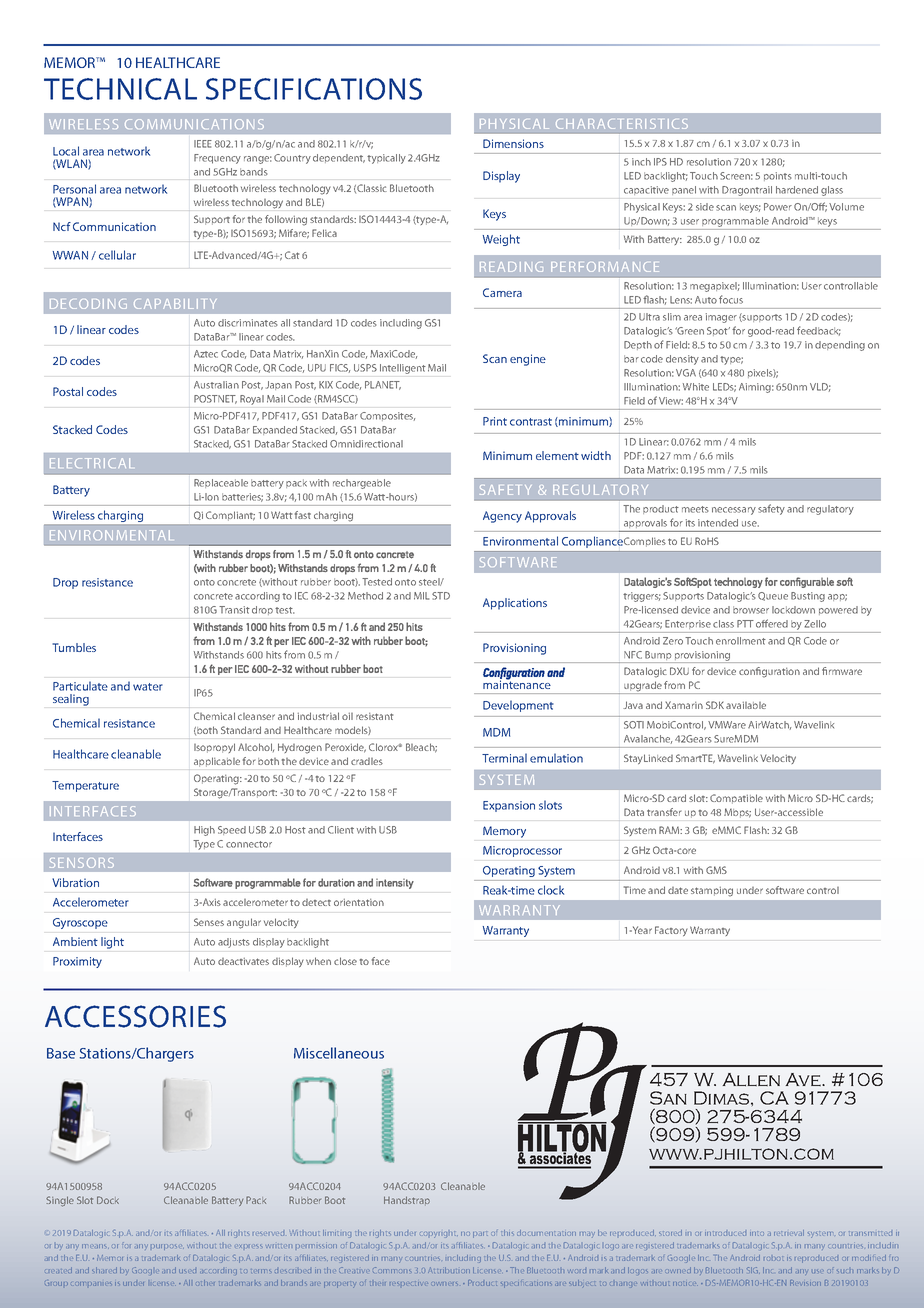 This screenshot has width=924, height=1308. Describe the element at coordinates (551, 890) in the screenshot. I see `clock` at that location.
